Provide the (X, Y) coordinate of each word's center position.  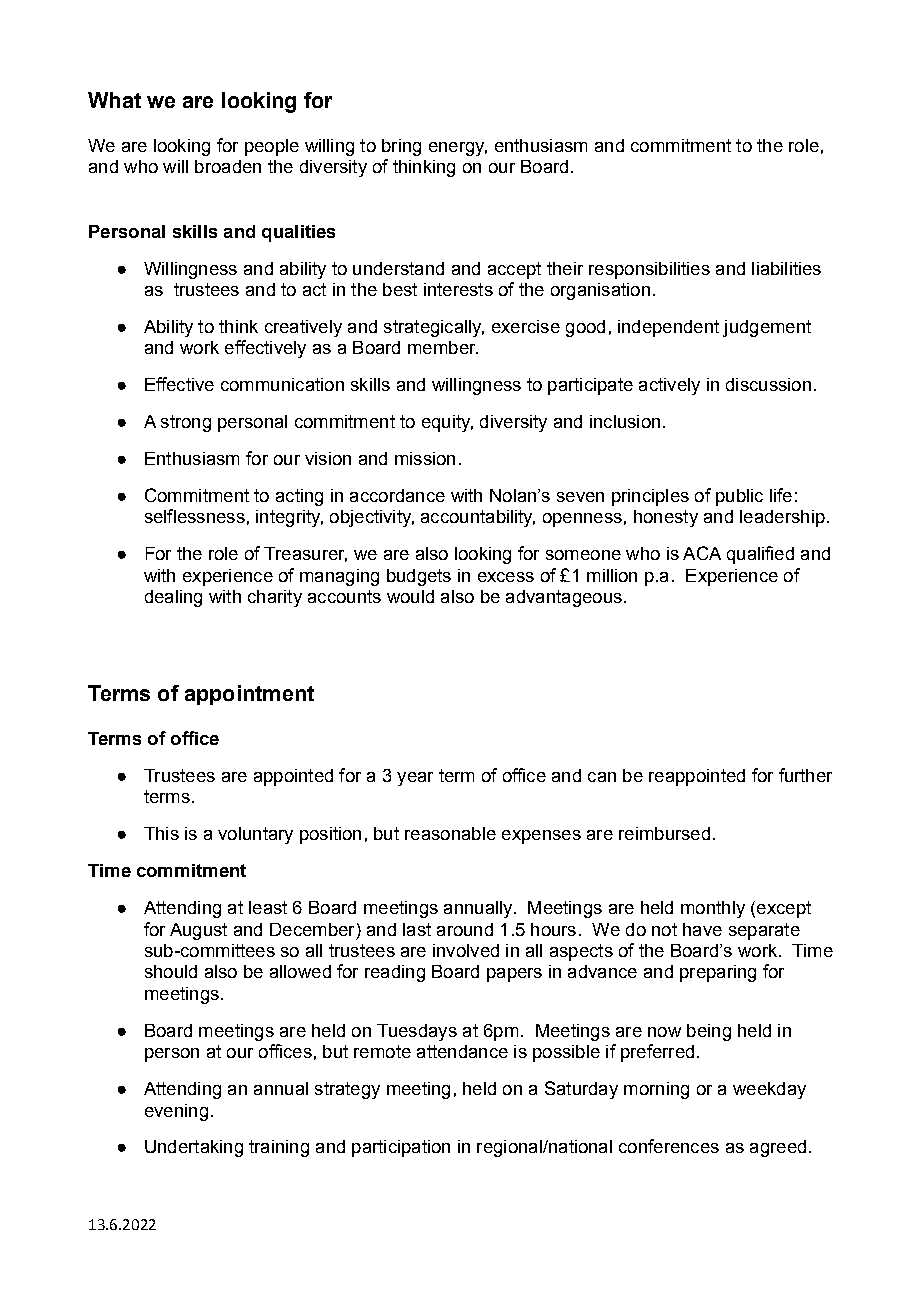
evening (176, 1112)
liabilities (786, 268)
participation (401, 1148)
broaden (228, 166)
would (410, 596)
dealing (173, 598)
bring (401, 147)
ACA (702, 553)
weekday (769, 1090)
